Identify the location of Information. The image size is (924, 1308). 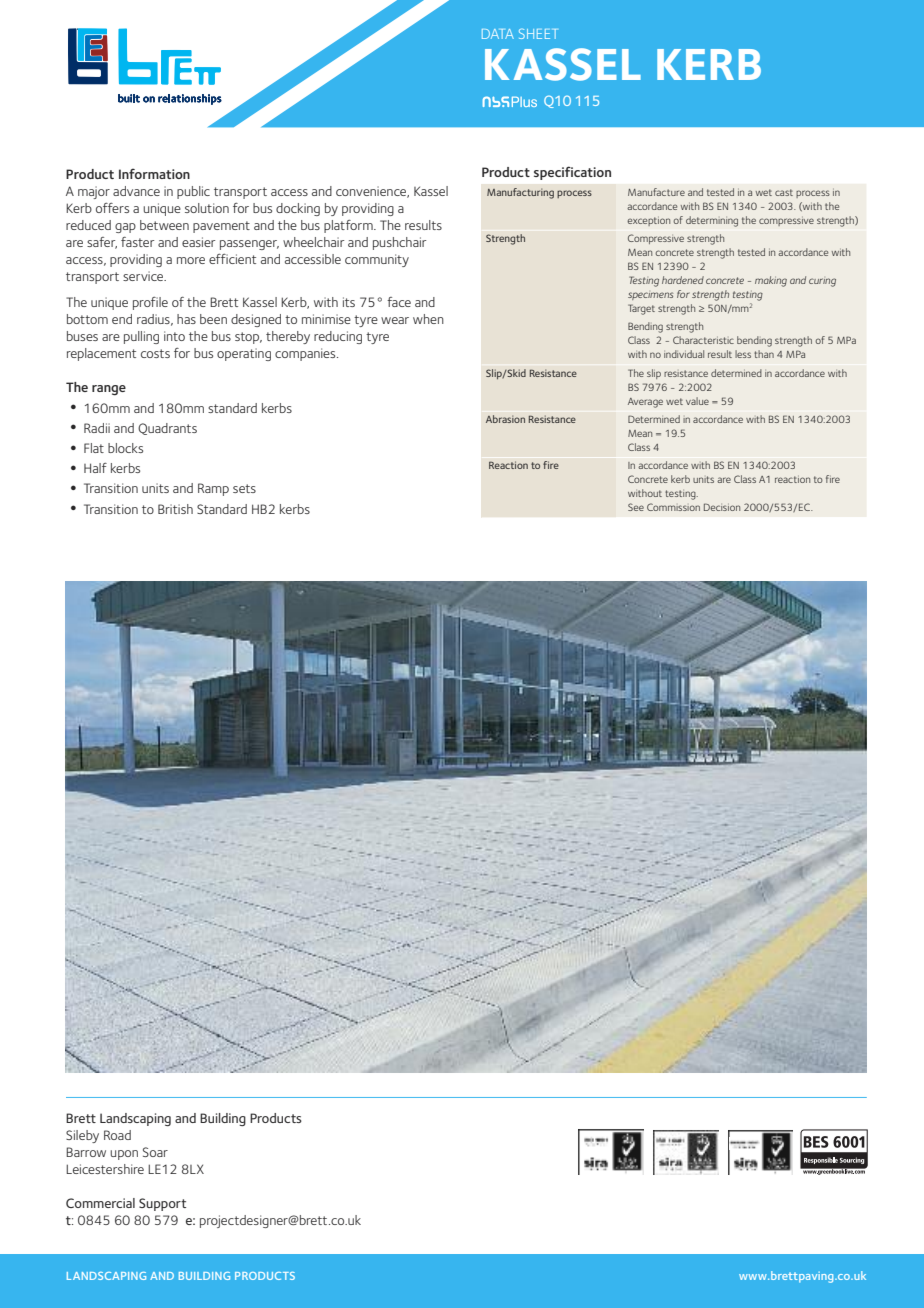
(154, 173).
